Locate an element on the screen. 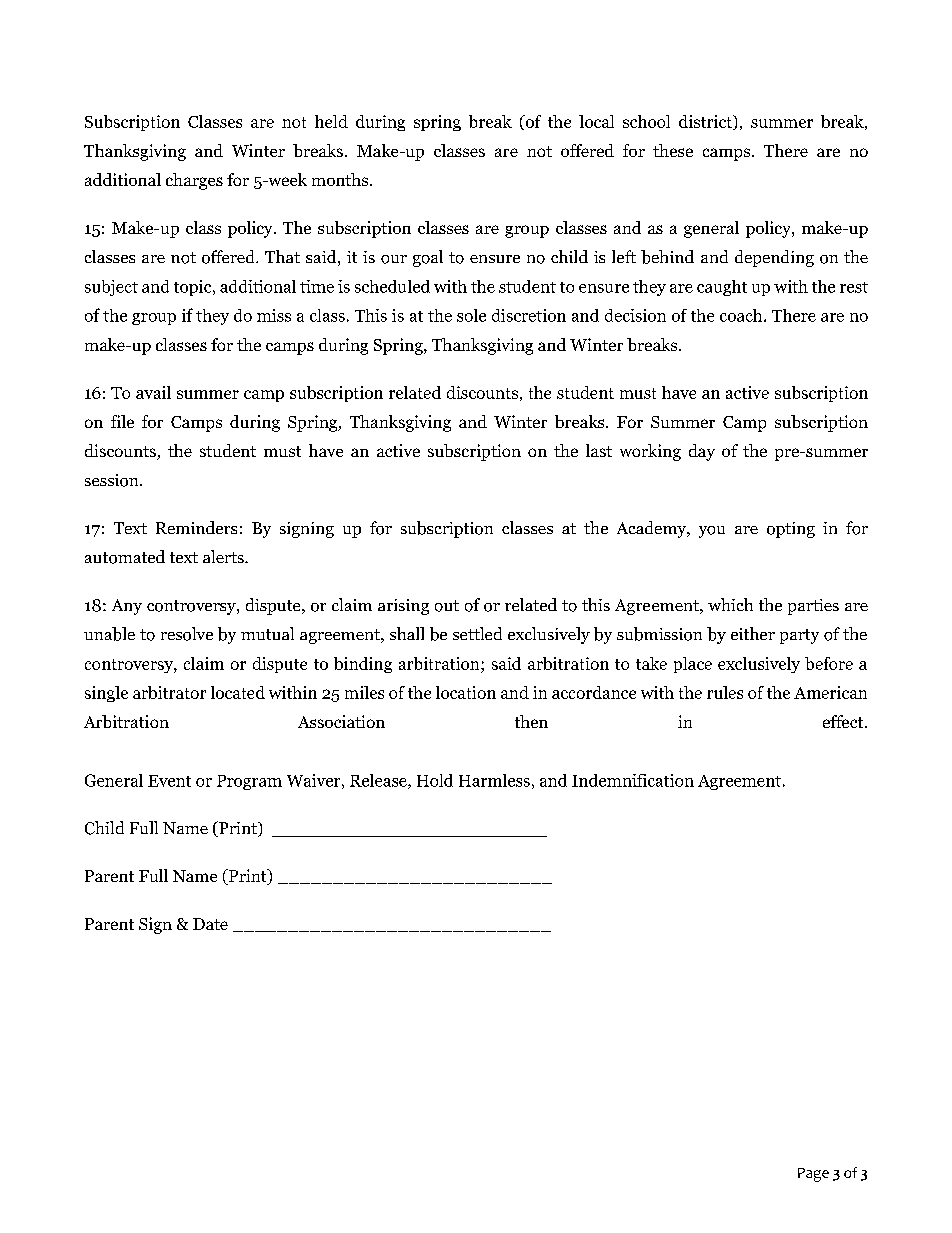  opting is located at coordinates (791, 530).
